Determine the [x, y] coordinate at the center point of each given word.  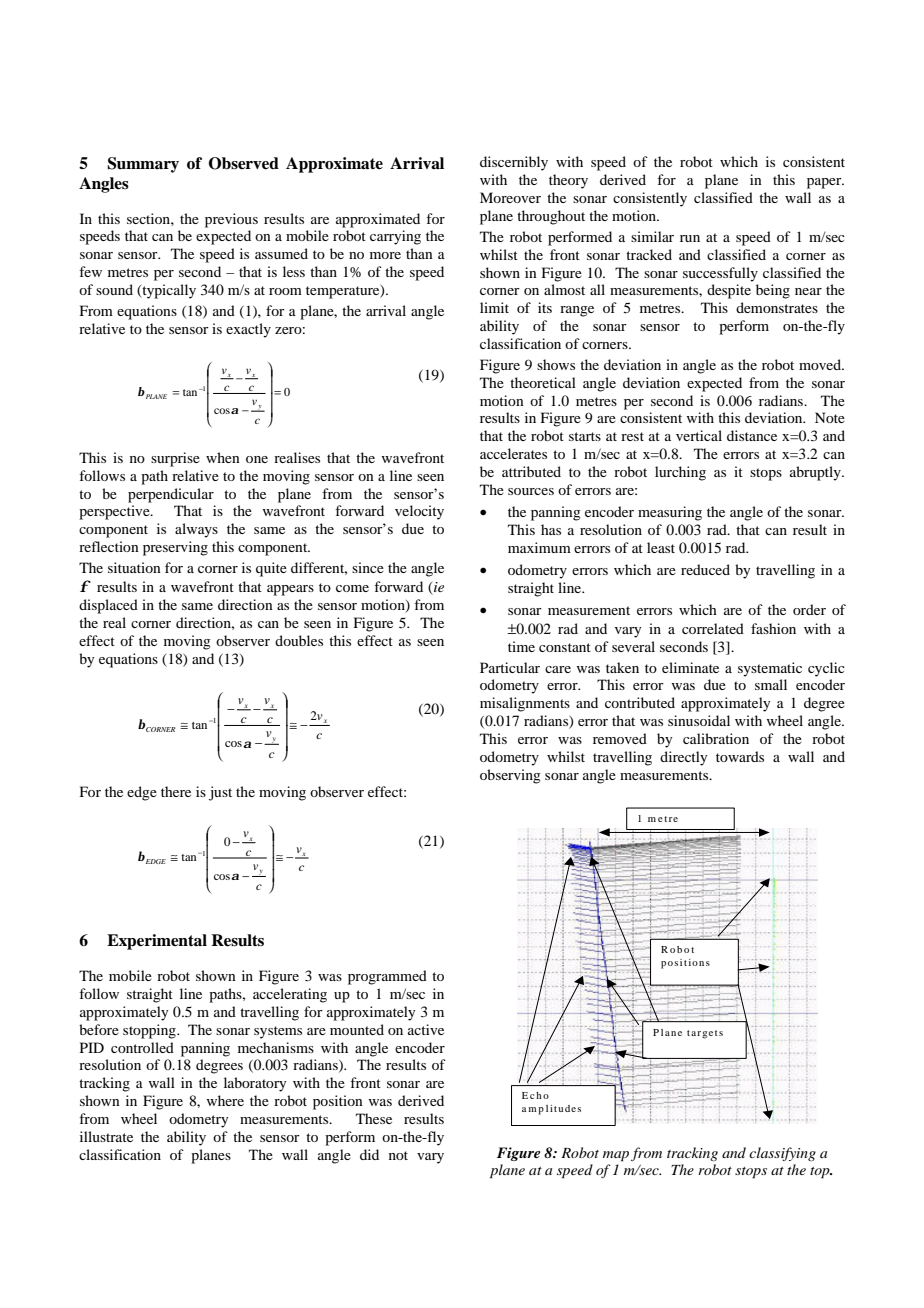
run [690, 238]
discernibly [514, 163]
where [225, 1100]
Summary [143, 165]
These [374, 1118]
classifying [782, 1154]
